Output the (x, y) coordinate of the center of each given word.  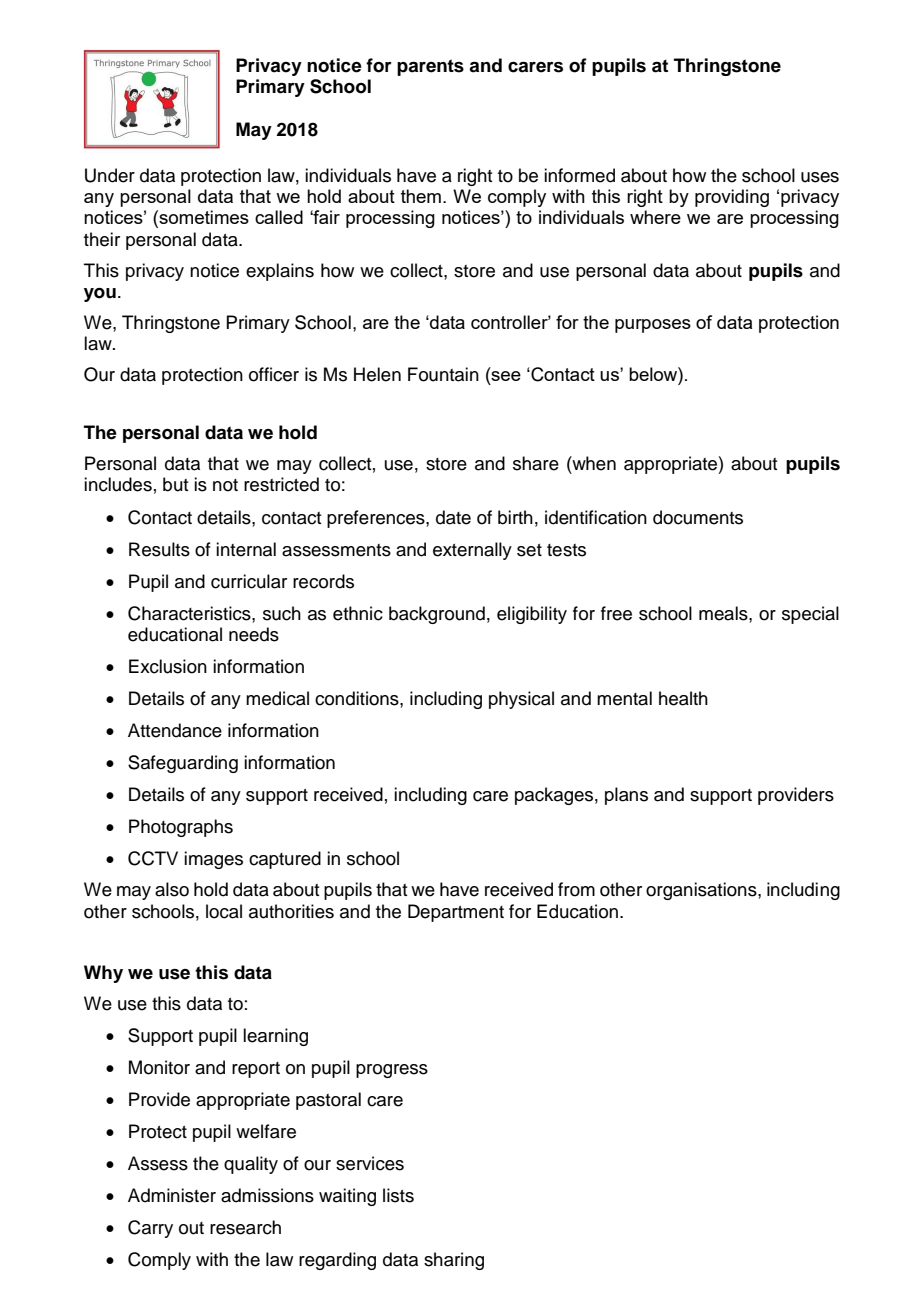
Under (110, 175)
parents (430, 67)
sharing (454, 1261)
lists (398, 1195)
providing (732, 198)
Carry (150, 1229)
